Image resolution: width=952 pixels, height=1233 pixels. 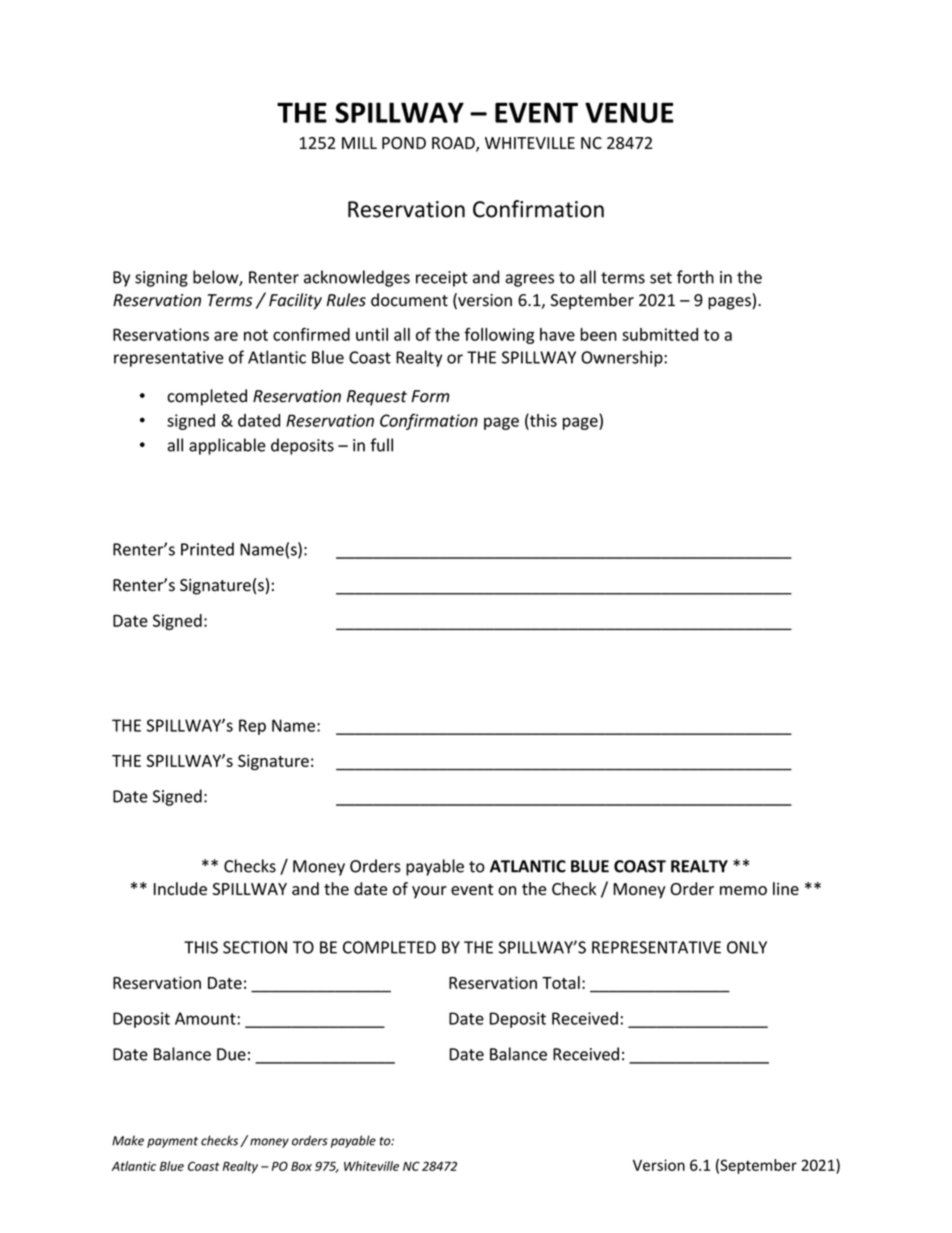 I want to click on full, so click(x=381, y=445).
